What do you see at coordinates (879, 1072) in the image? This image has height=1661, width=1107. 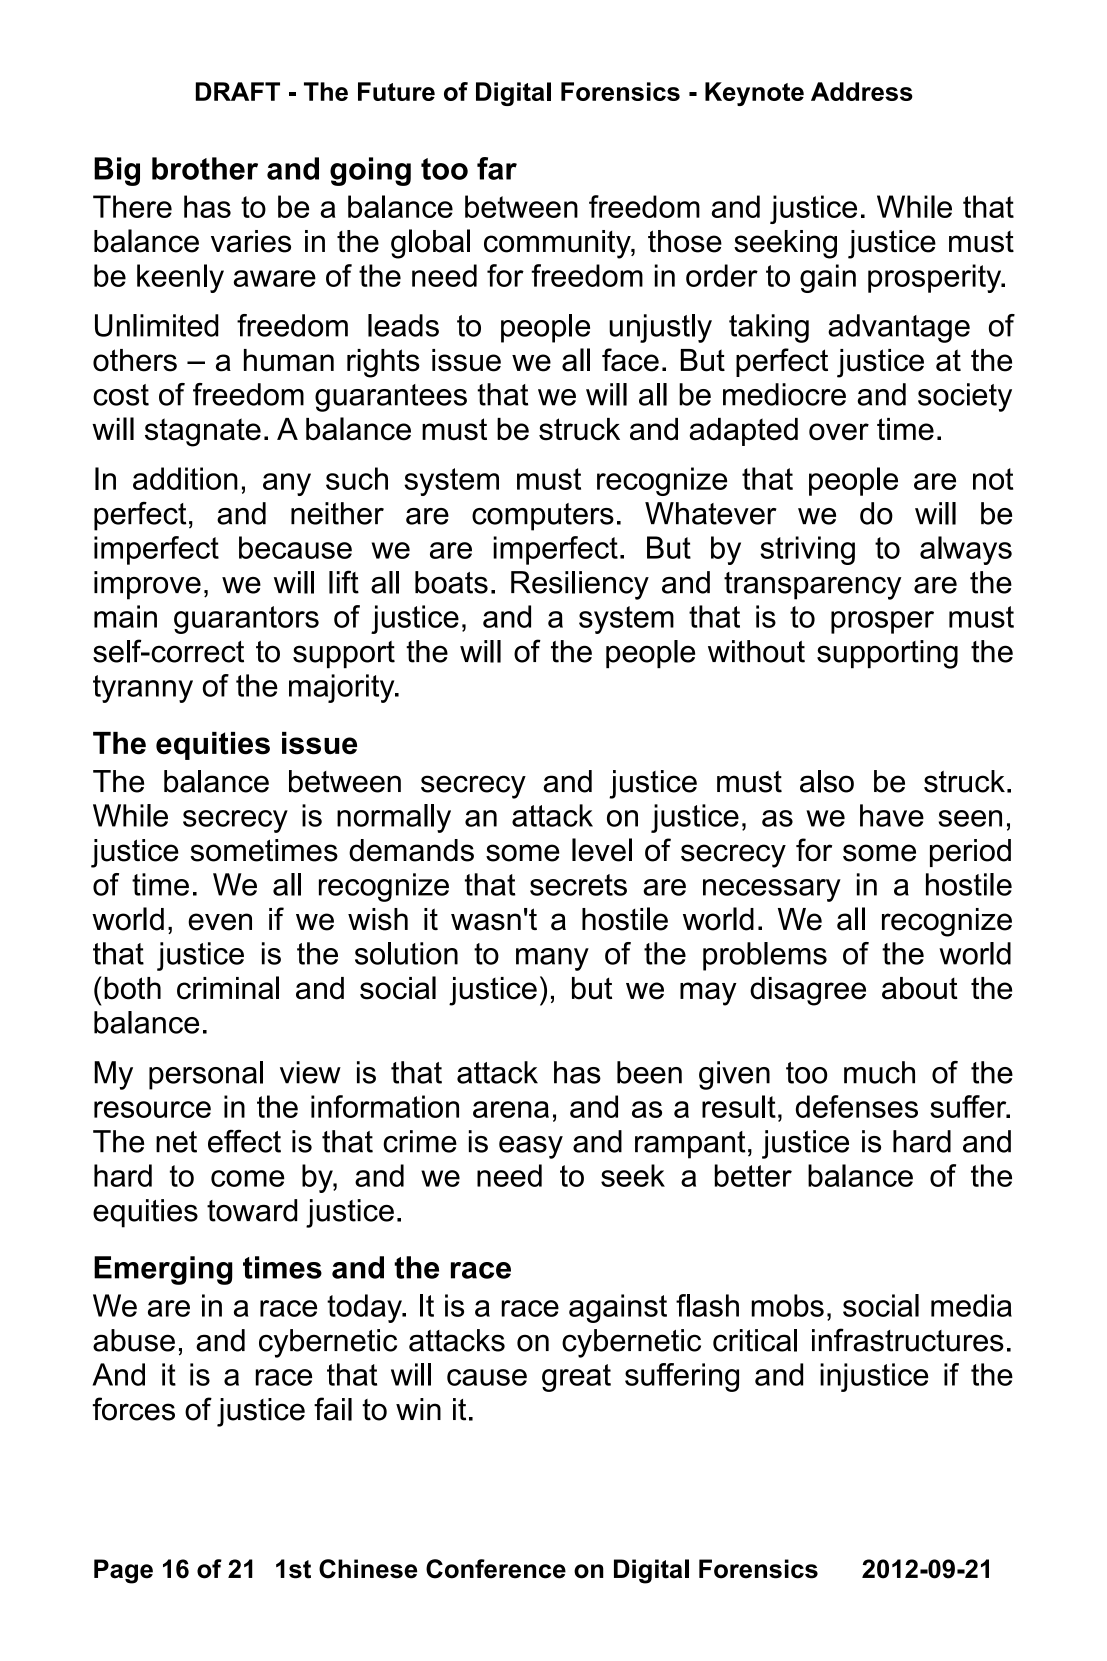 I see `much` at bounding box center [879, 1072].
